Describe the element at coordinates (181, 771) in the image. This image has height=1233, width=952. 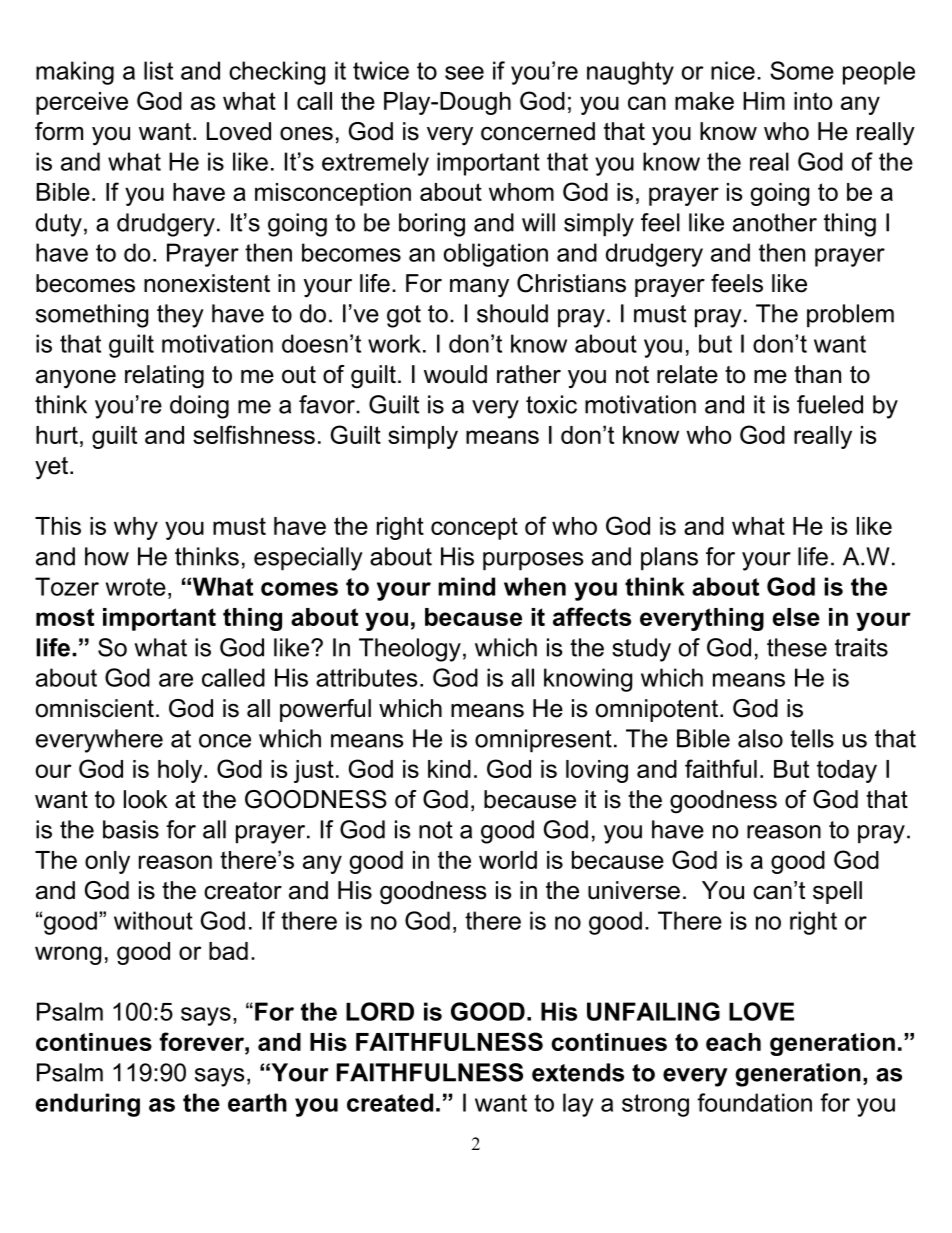
I see `holy` at that location.
